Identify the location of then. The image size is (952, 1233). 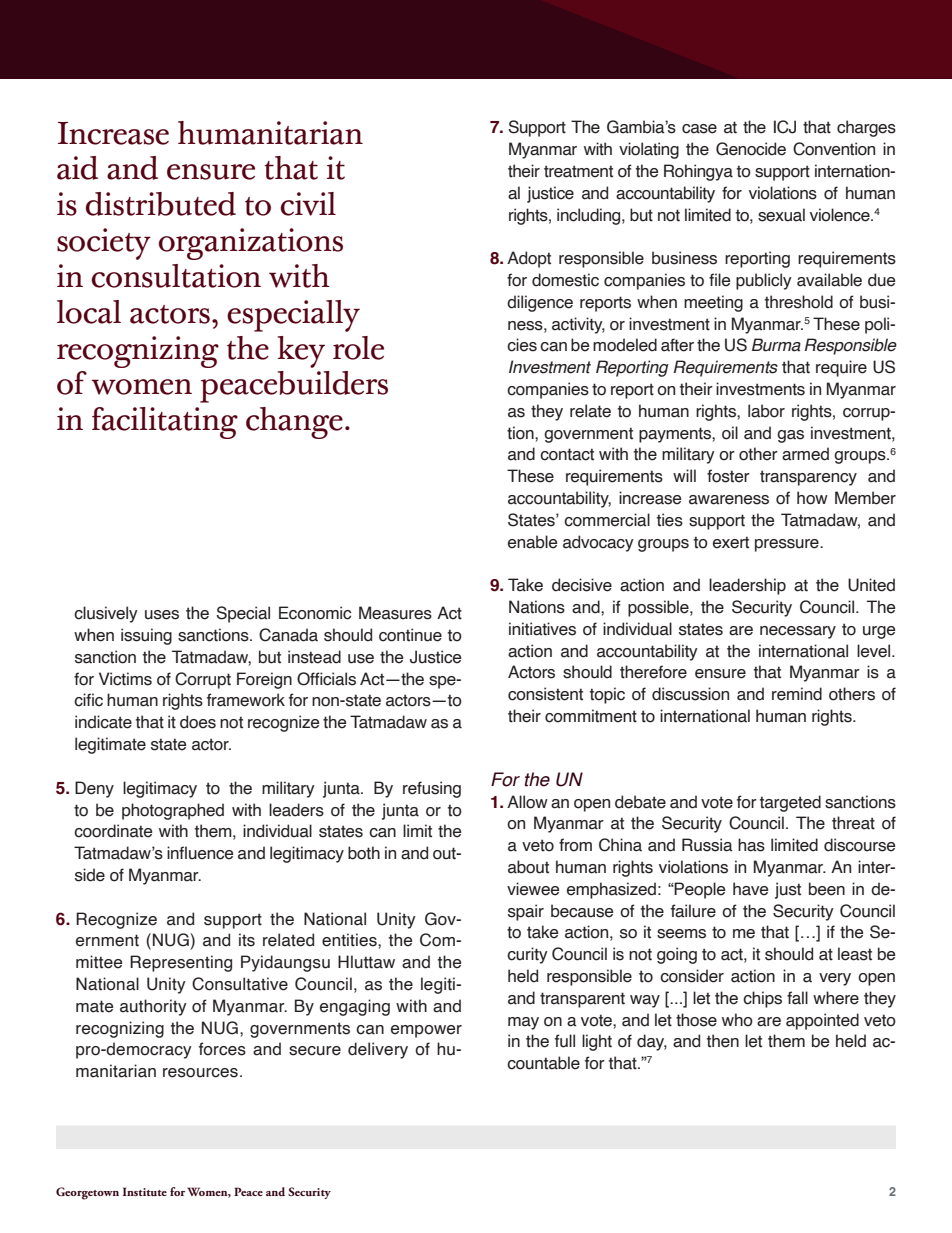
(723, 1041).
